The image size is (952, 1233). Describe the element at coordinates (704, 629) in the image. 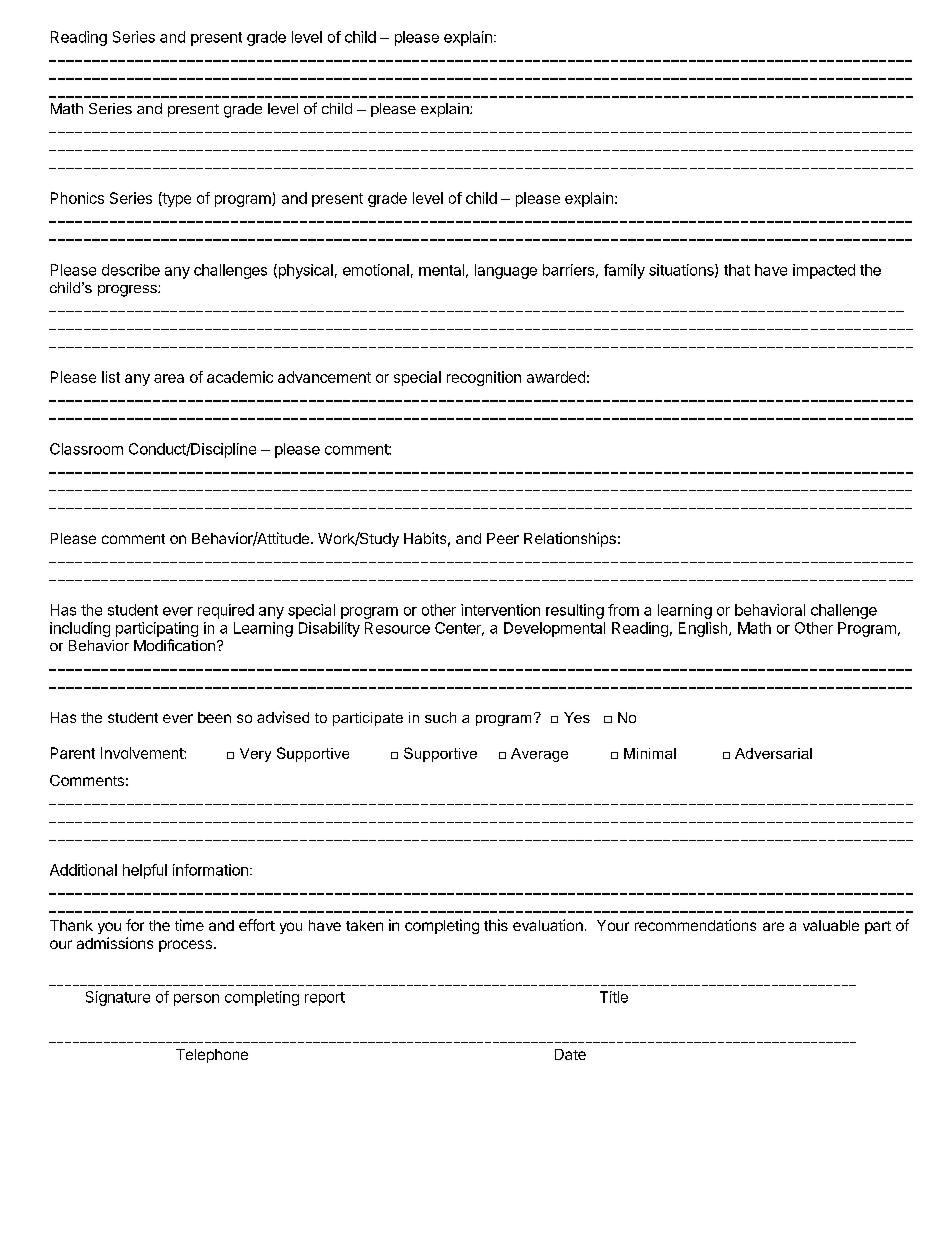

I see `English` at that location.
